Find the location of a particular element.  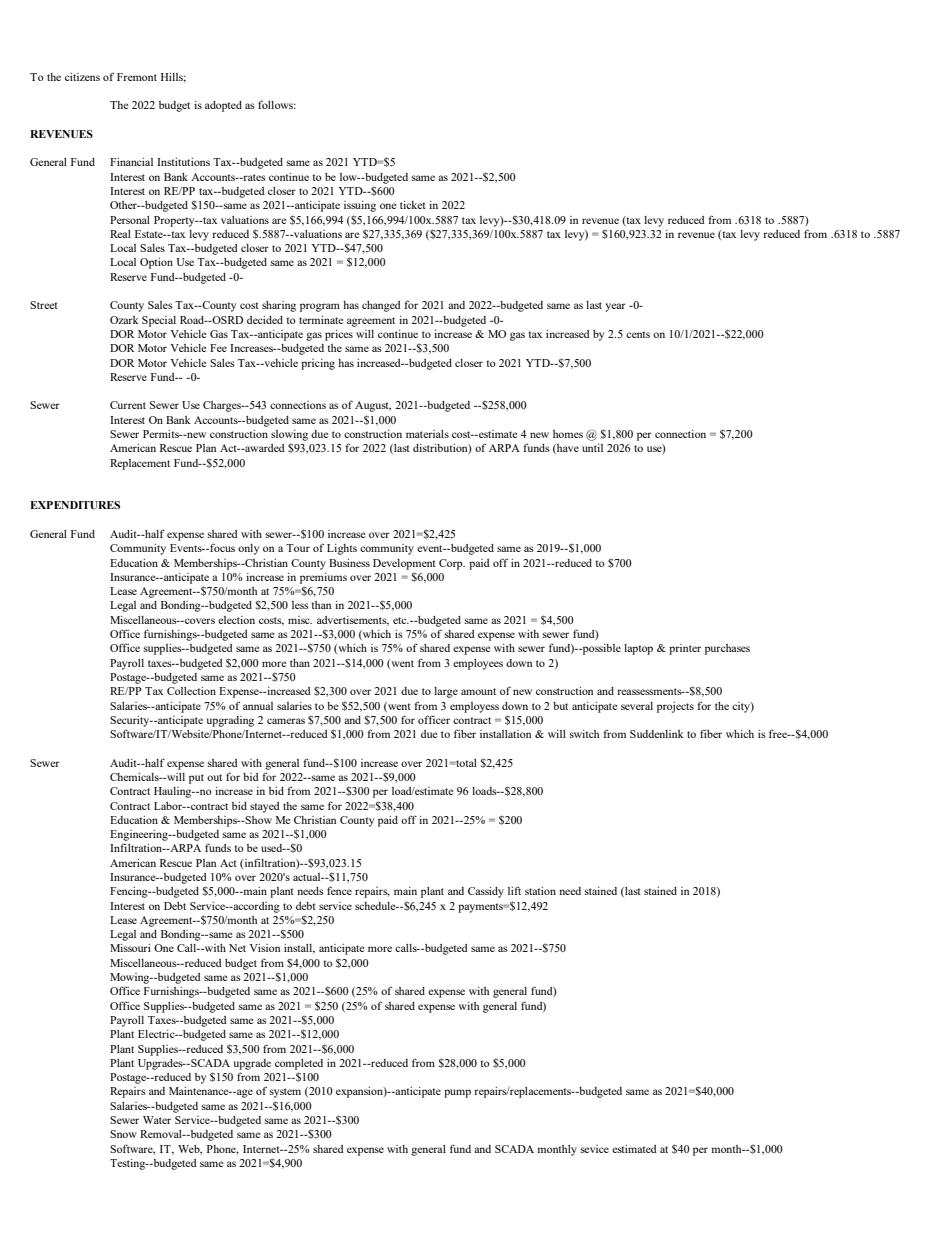

Current is located at coordinates (128, 405).
